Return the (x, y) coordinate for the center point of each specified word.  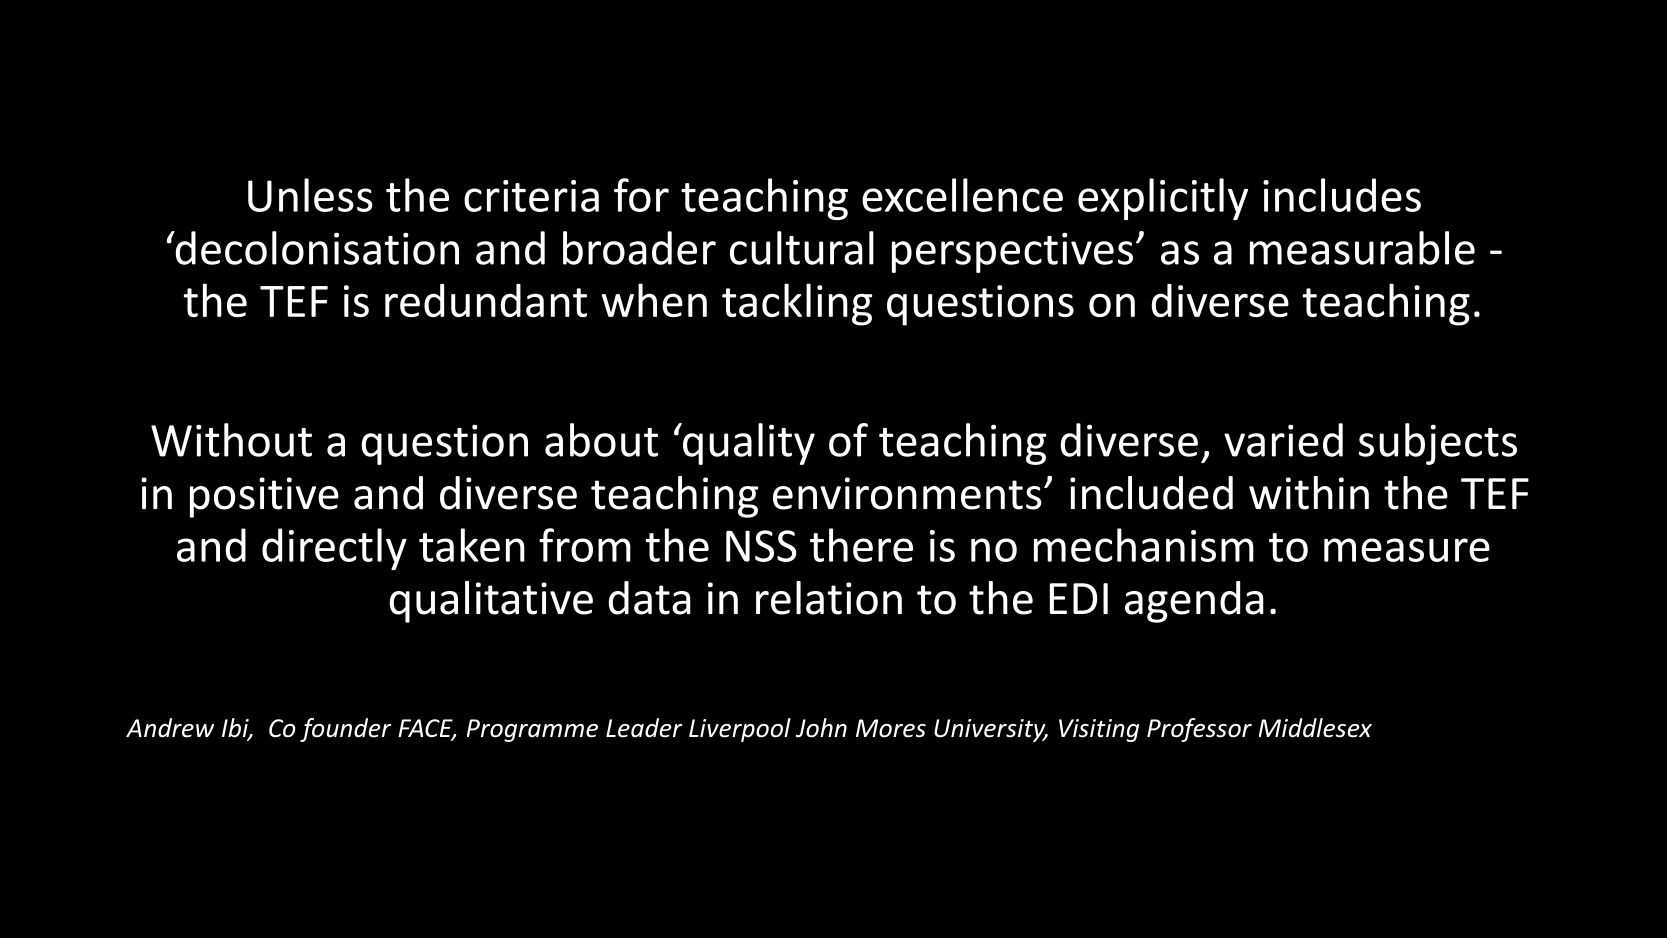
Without (231, 440)
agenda (1194, 602)
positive (264, 497)
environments (907, 493)
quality (747, 444)
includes (1342, 195)
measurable (1362, 248)
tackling (797, 304)
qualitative (491, 602)
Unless (310, 195)
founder (345, 730)
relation (829, 598)
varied (1283, 440)
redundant (486, 300)
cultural (802, 248)
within (1309, 493)
